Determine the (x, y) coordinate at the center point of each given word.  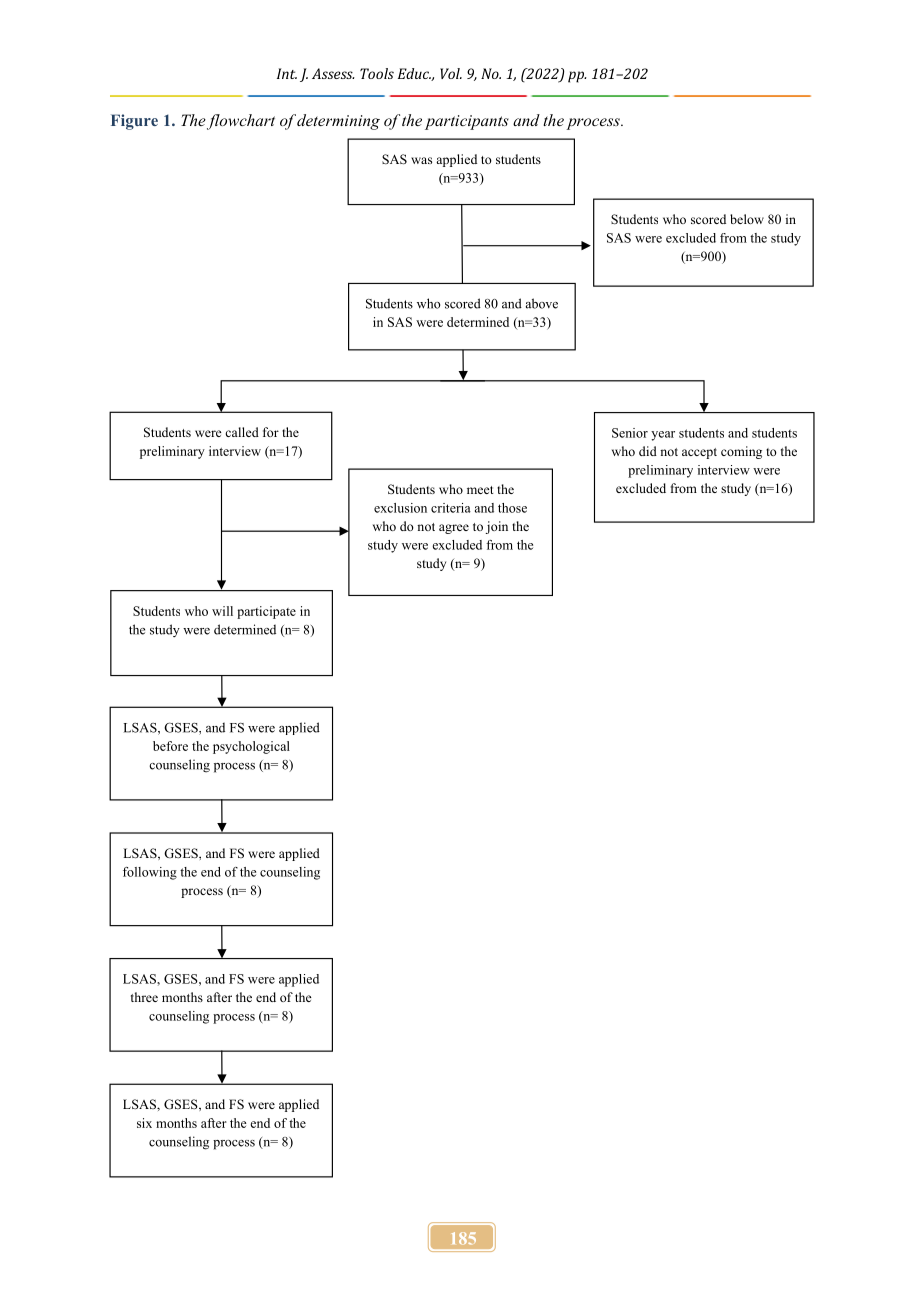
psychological (251, 747)
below (747, 219)
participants (467, 122)
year (663, 436)
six (144, 1123)
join (497, 527)
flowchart (241, 122)
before (170, 746)
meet (480, 490)
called (242, 432)
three (144, 997)
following (150, 873)
